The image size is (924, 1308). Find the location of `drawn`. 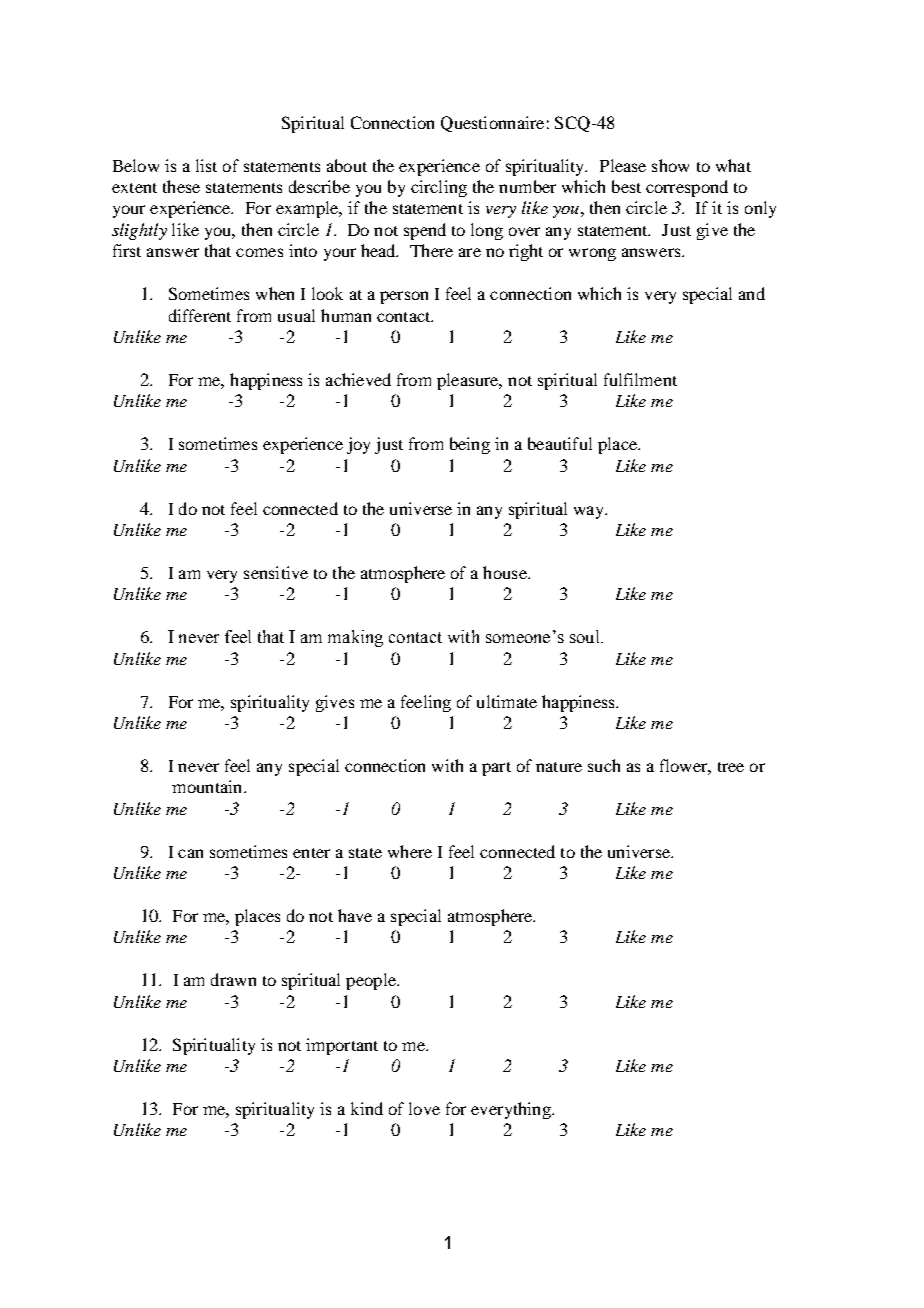

drawn is located at coordinates (233, 979).
